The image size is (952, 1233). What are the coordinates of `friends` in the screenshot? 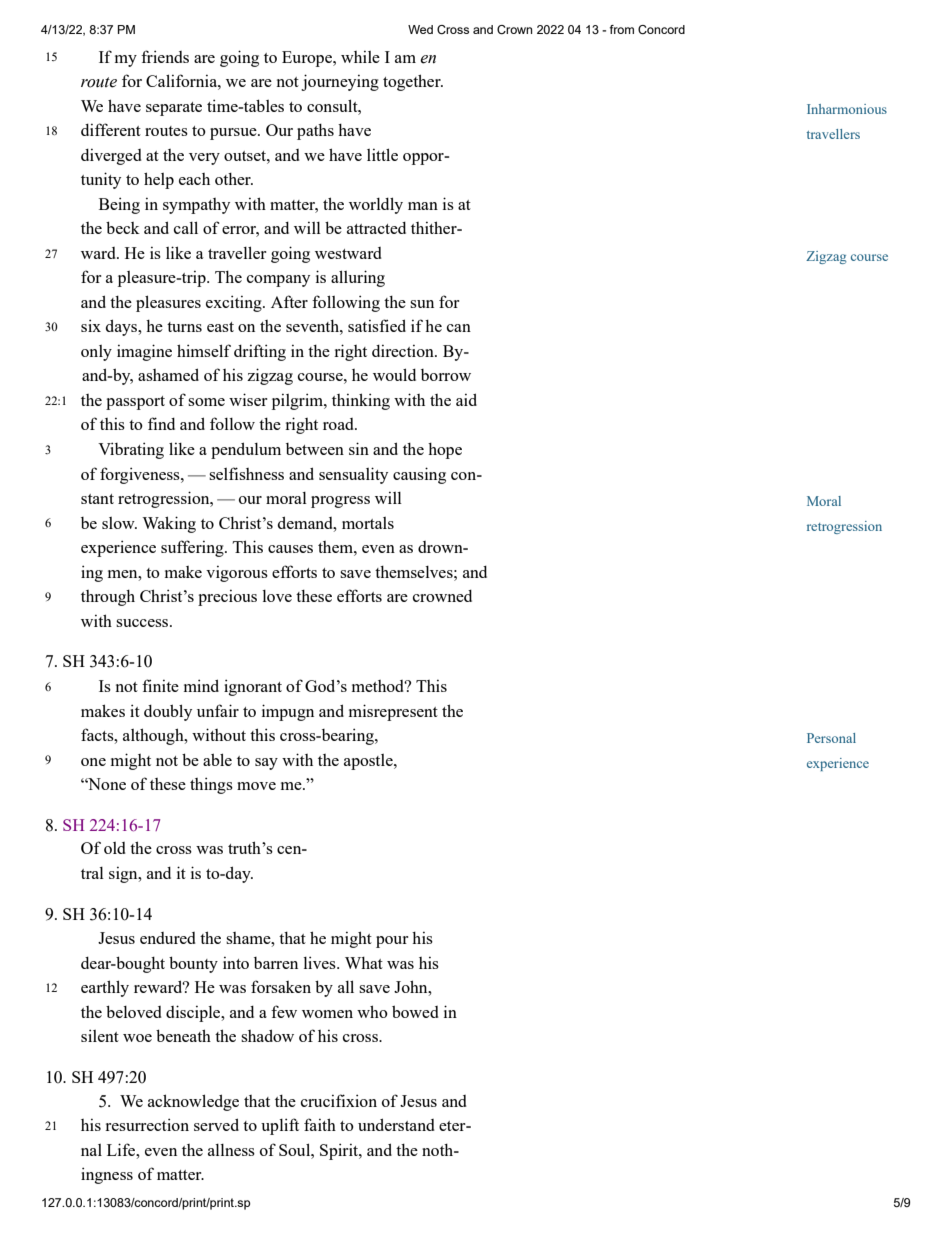 It's located at (165, 56).
